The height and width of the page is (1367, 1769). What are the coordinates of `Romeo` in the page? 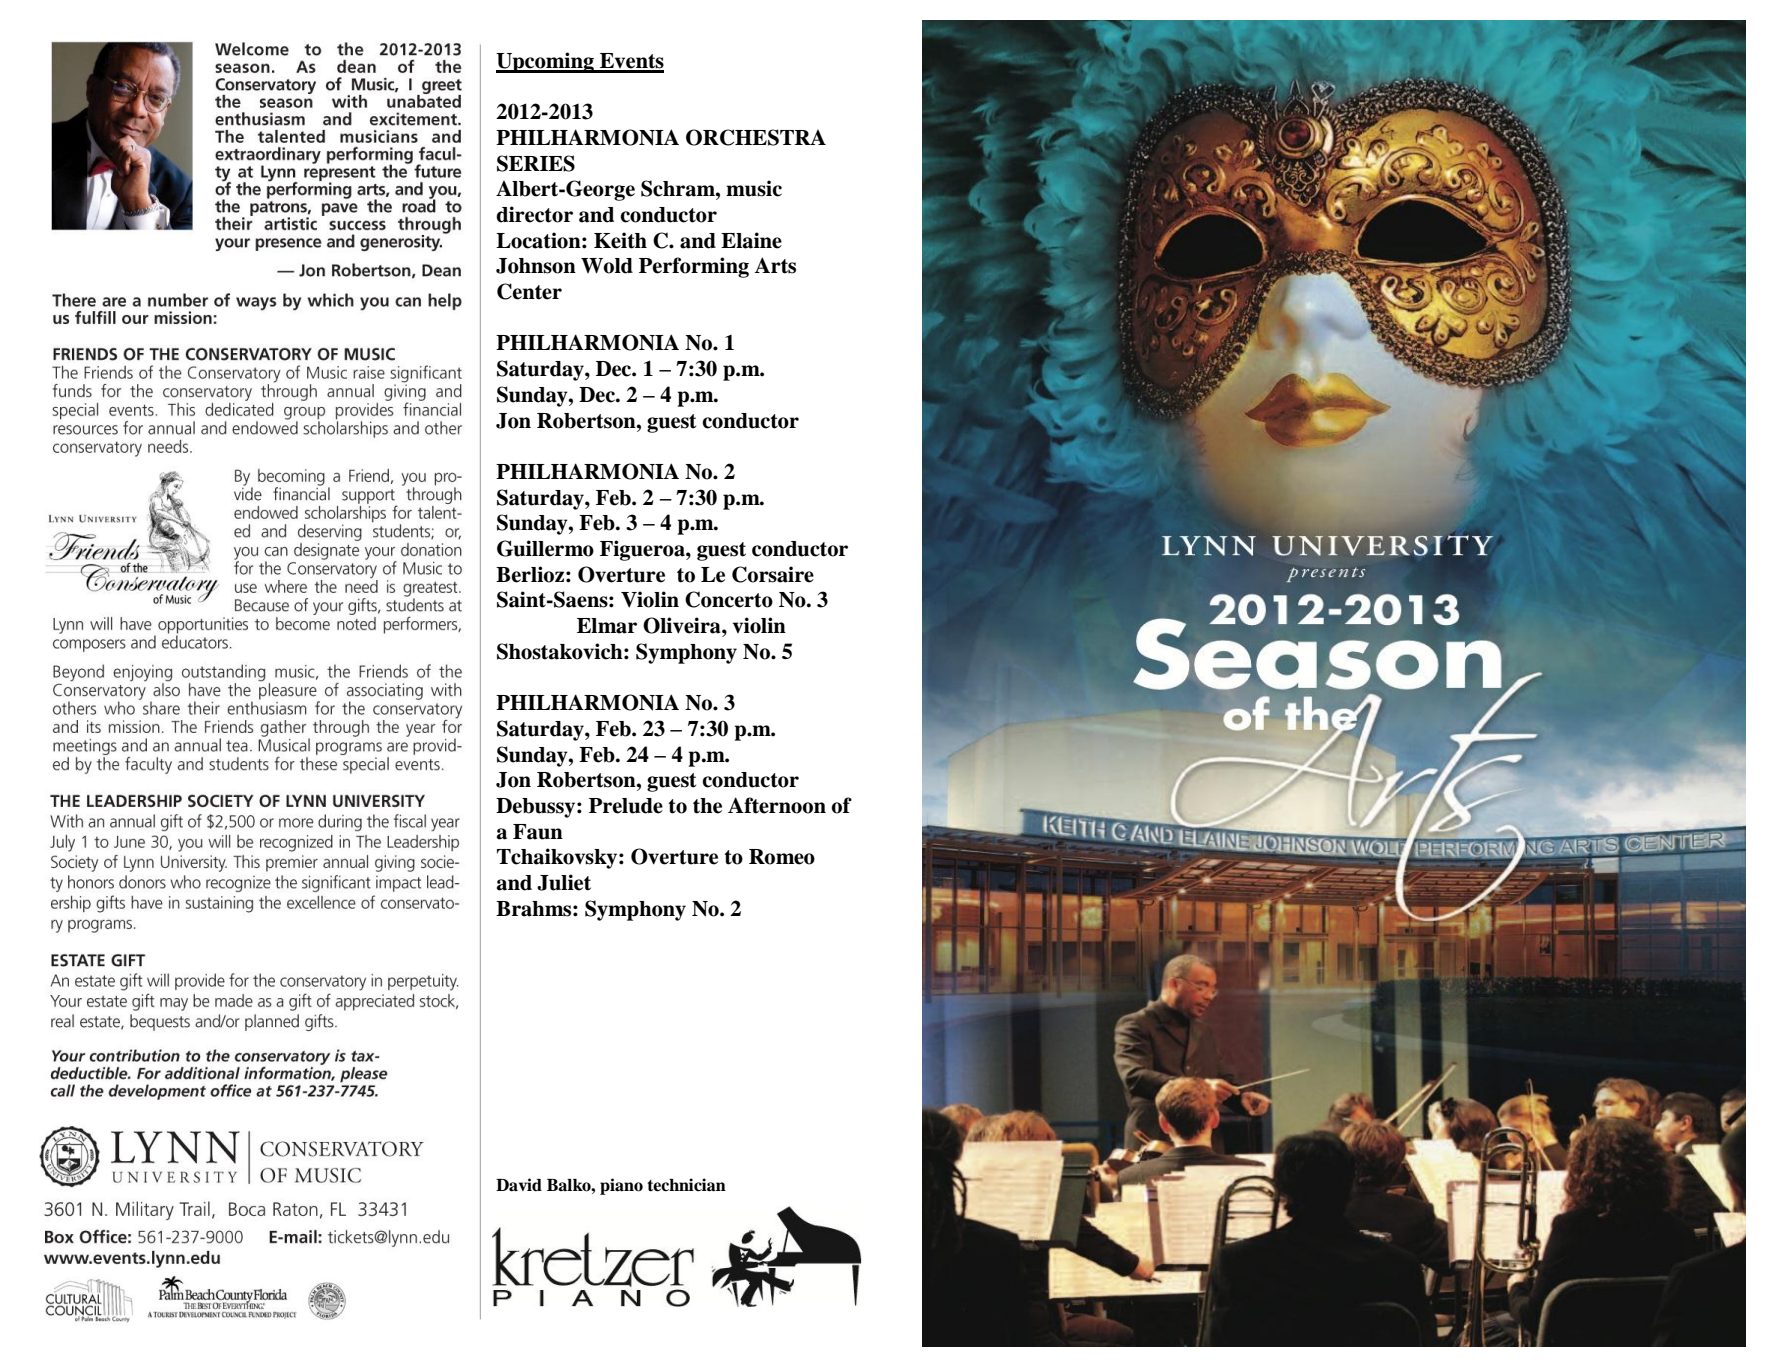 It's located at (782, 857).
